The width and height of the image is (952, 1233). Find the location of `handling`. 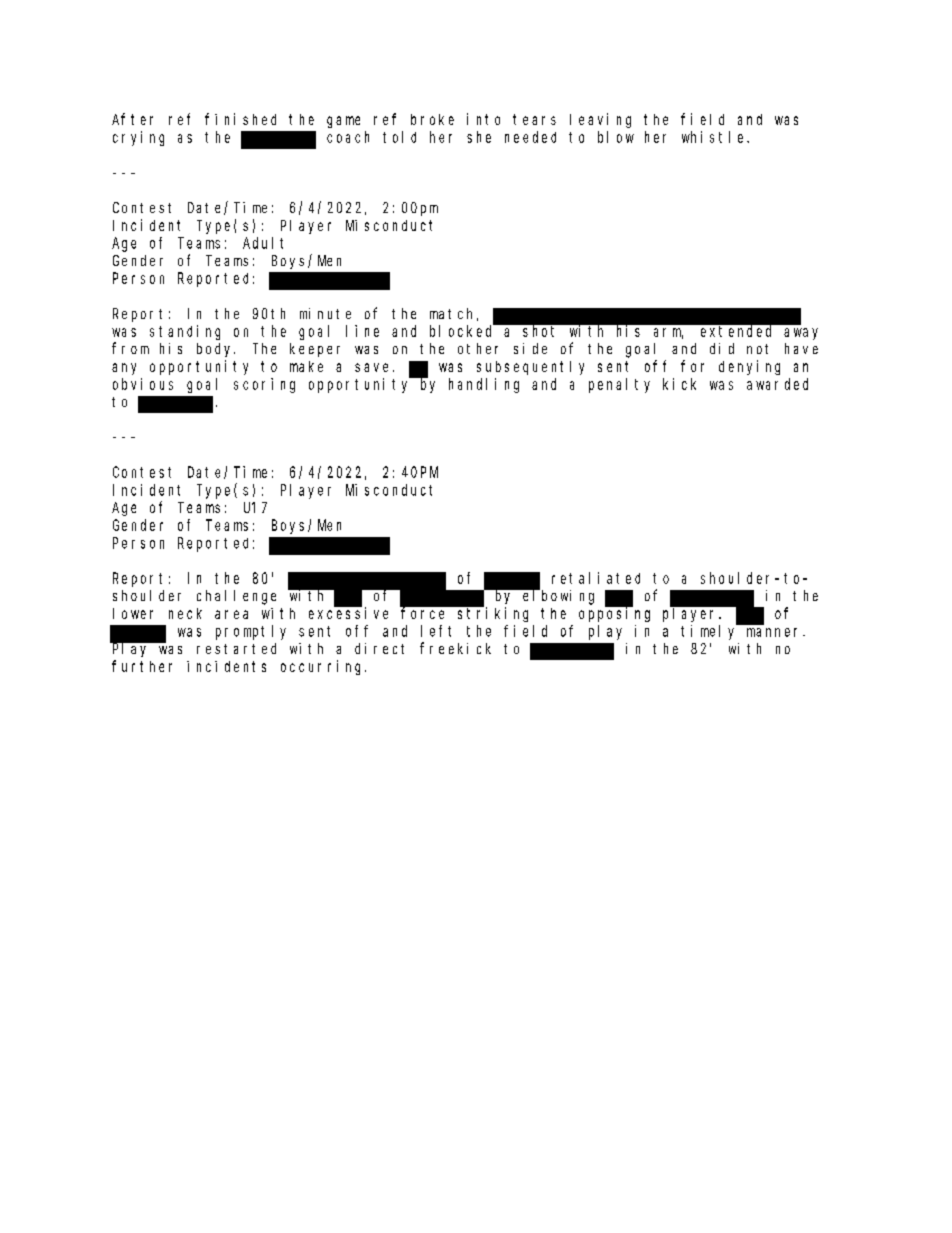

handling is located at coordinates (484, 385).
